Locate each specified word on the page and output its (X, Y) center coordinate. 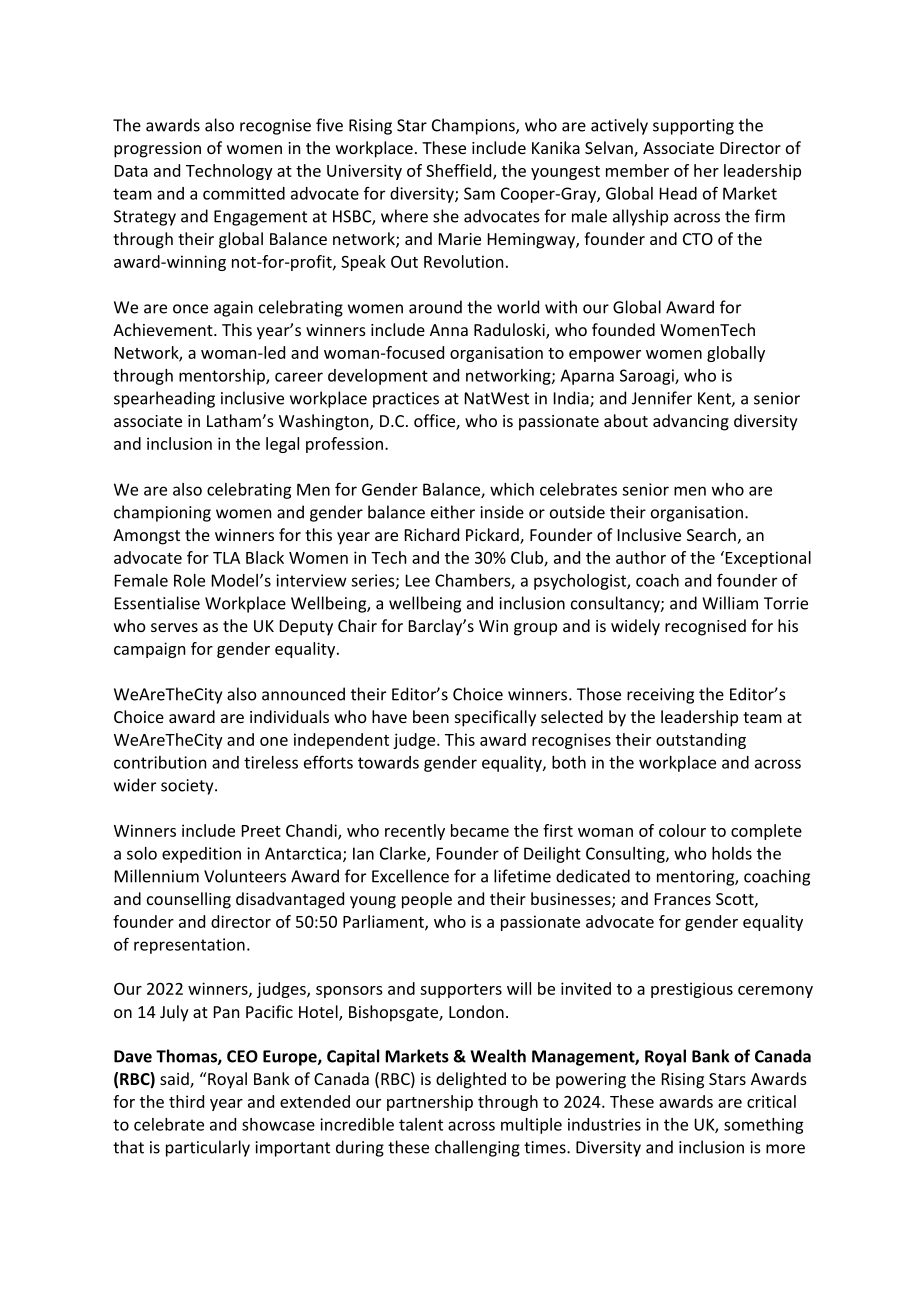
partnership (430, 1103)
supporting (693, 127)
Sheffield (460, 171)
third (186, 1101)
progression (157, 150)
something (763, 1126)
